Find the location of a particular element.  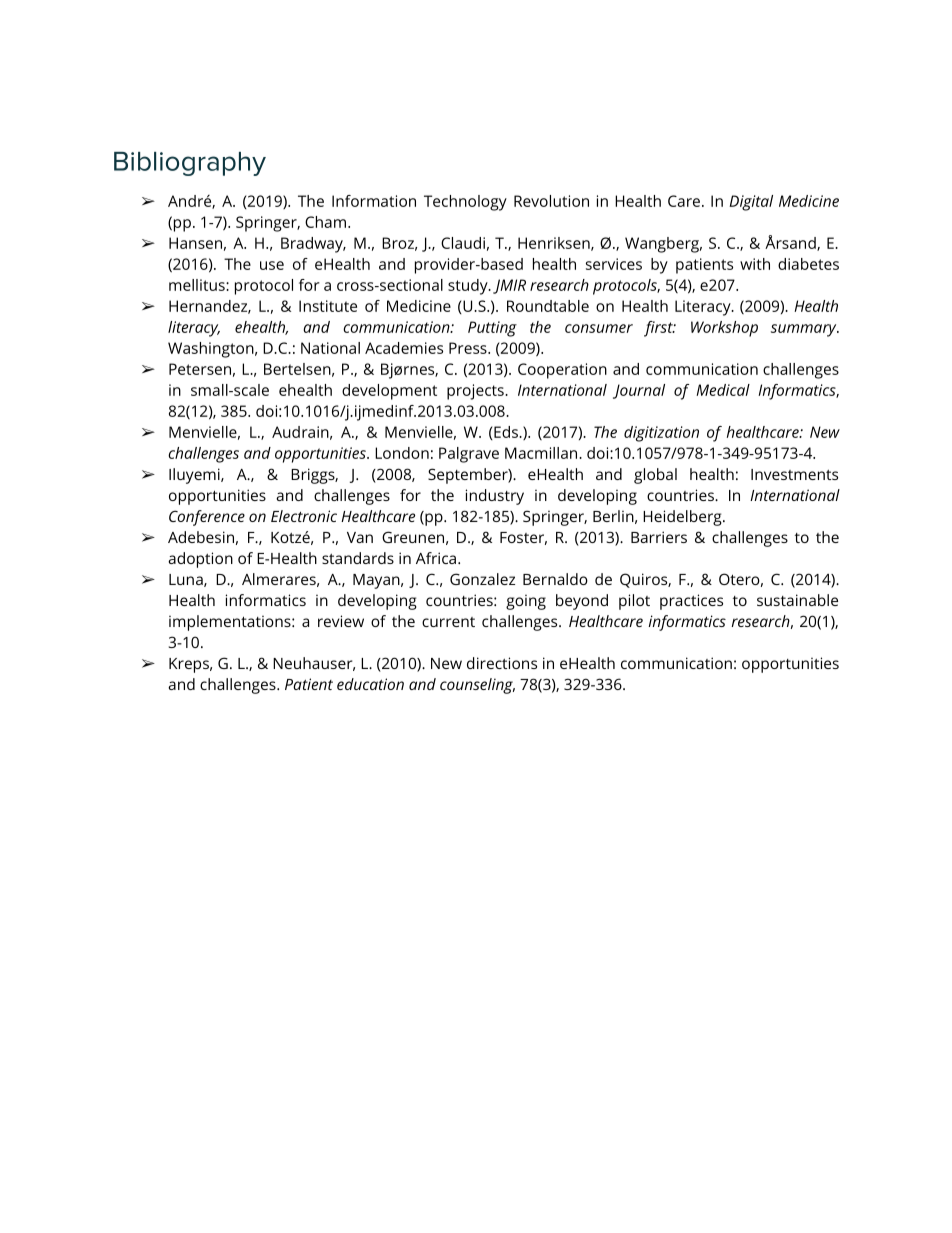

practices is located at coordinates (691, 602).
